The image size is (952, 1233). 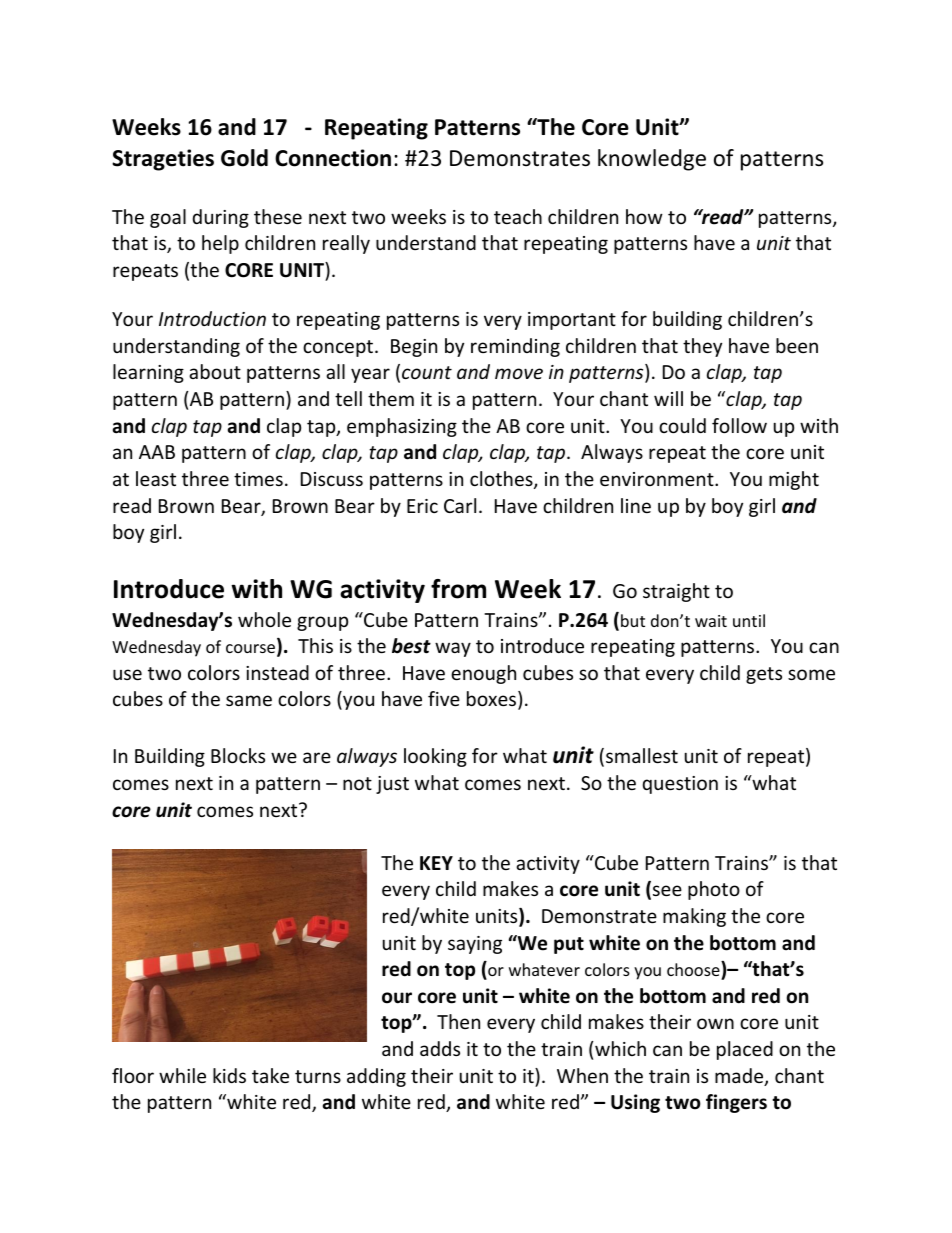 I want to click on kids, so click(x=229, y=1075).
